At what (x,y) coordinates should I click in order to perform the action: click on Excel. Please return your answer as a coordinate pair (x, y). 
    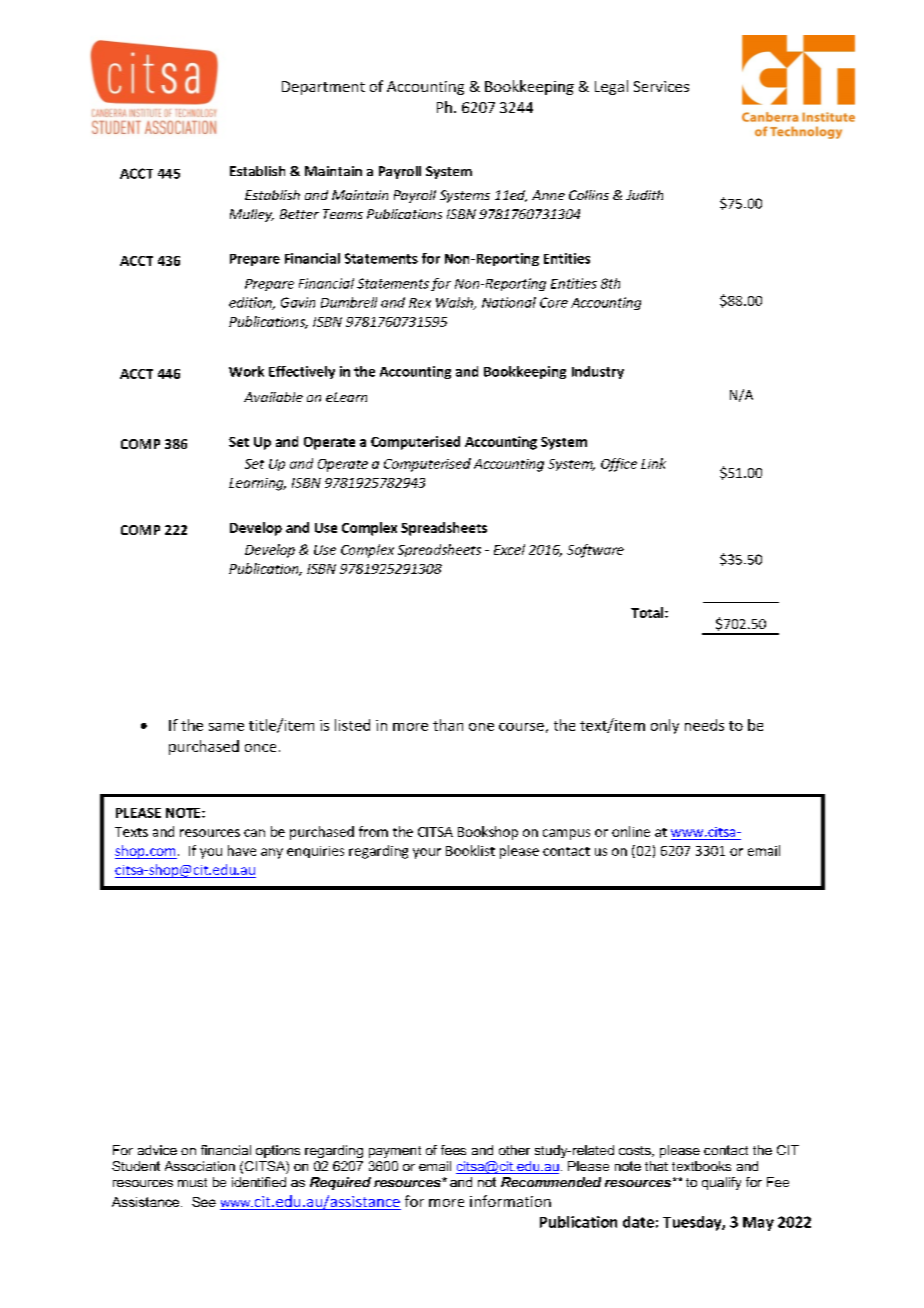
    Looking at the image, I should click on (509, 549).
